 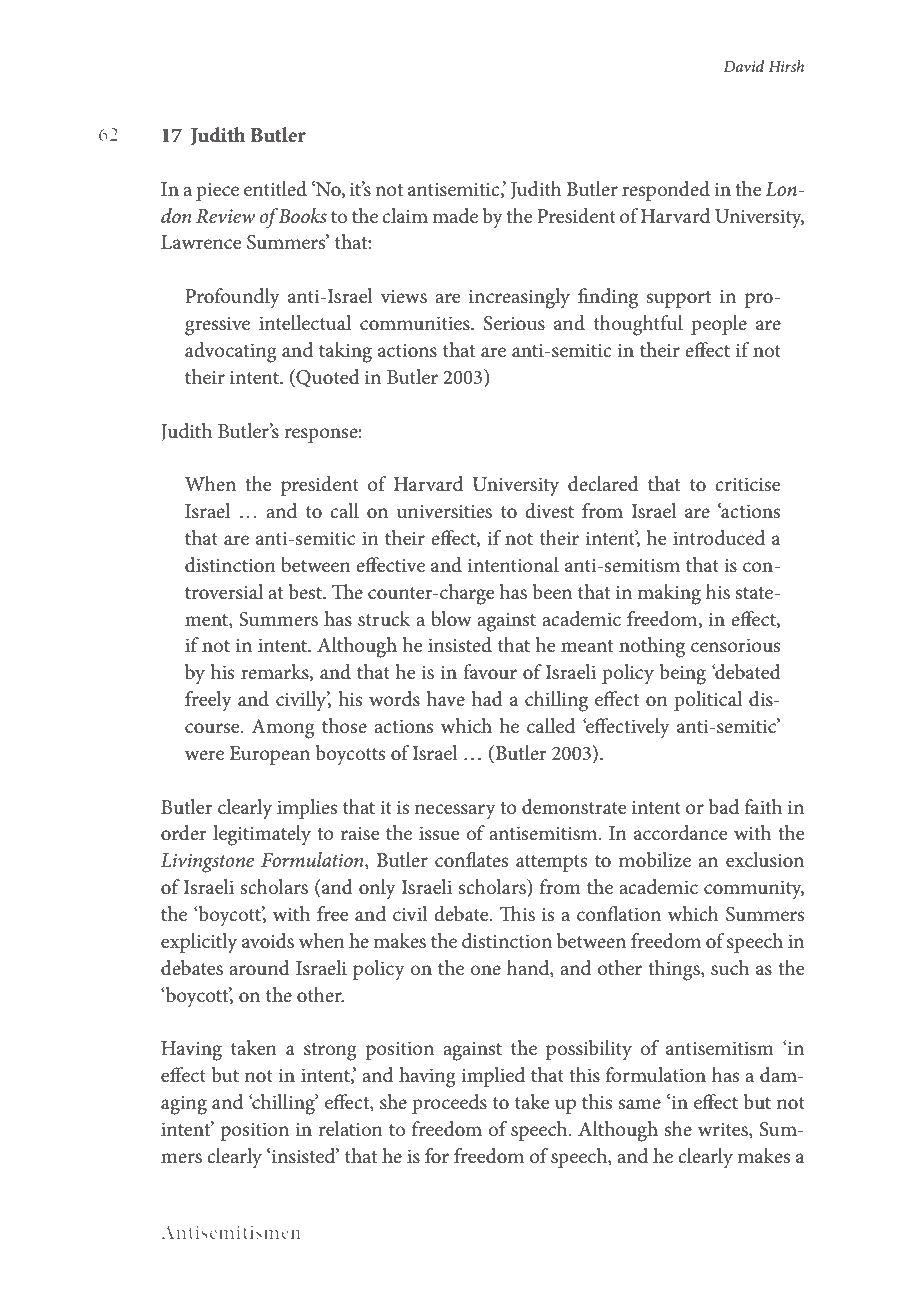 I want to click on criticise, so click(x=747, y=484).
